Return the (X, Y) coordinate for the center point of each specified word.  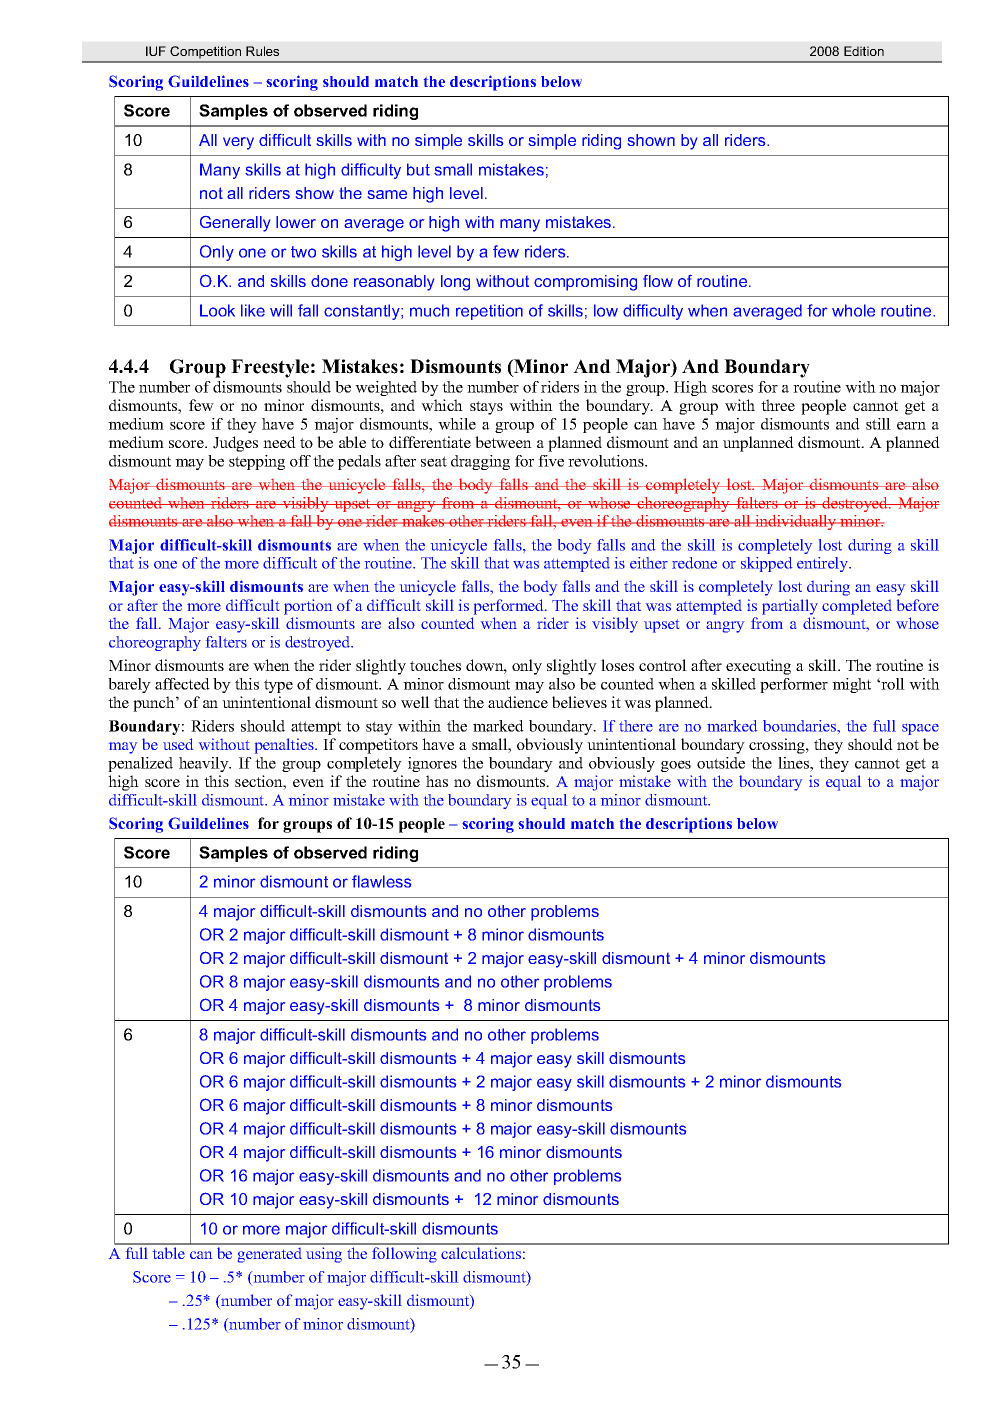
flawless (381, 881)
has (437, 781)
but (418, 169)
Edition (864, 51)
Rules (262, 51)
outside (721, 763)
